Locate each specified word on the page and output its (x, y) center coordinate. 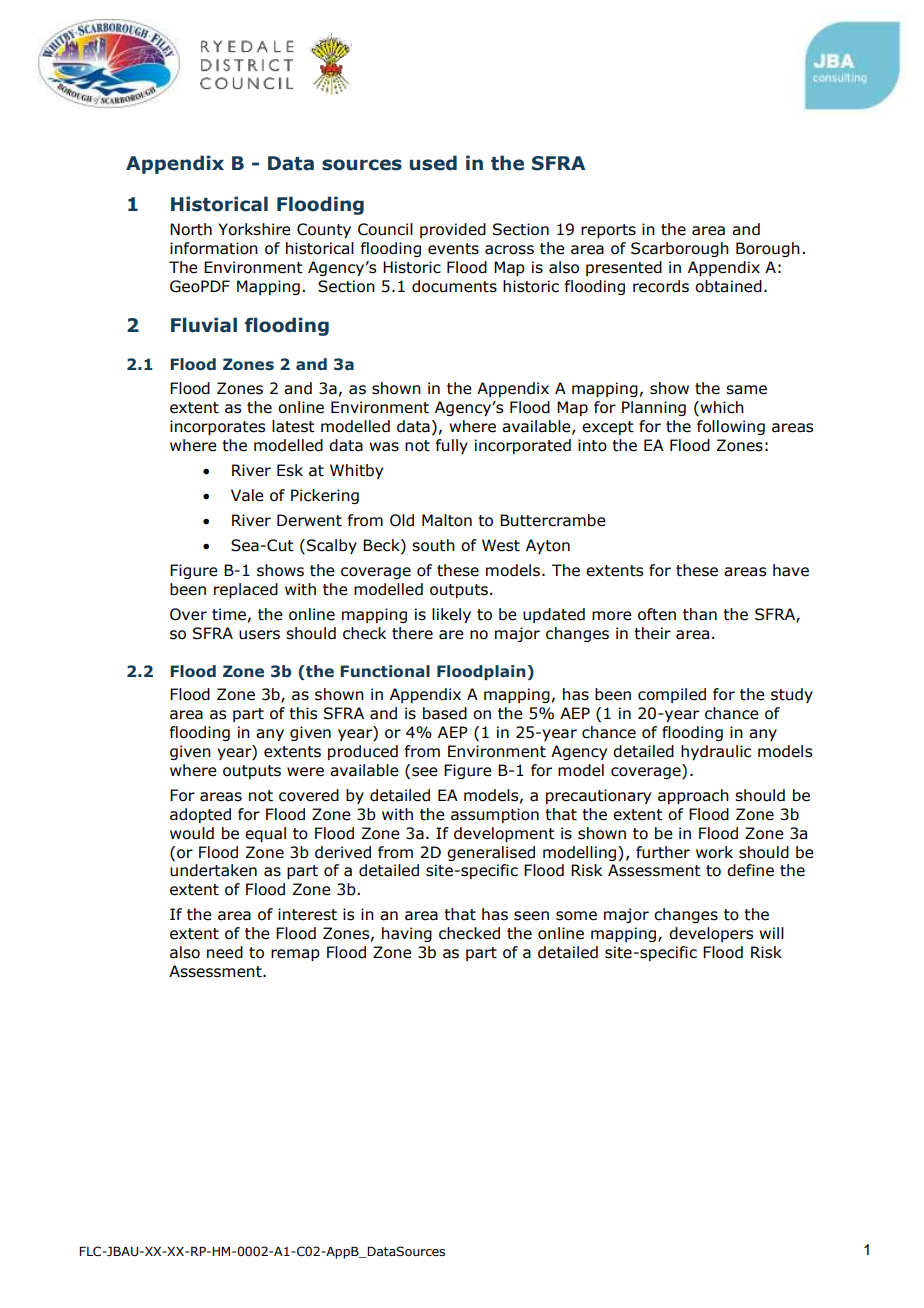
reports (608, 231)
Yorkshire (254, 229)
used (433, 163)
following (731, 427)
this (303, 713)
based (445, 713)
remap (295, 955)
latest (293, 426)
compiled (672, 695)
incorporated (523, 446)
